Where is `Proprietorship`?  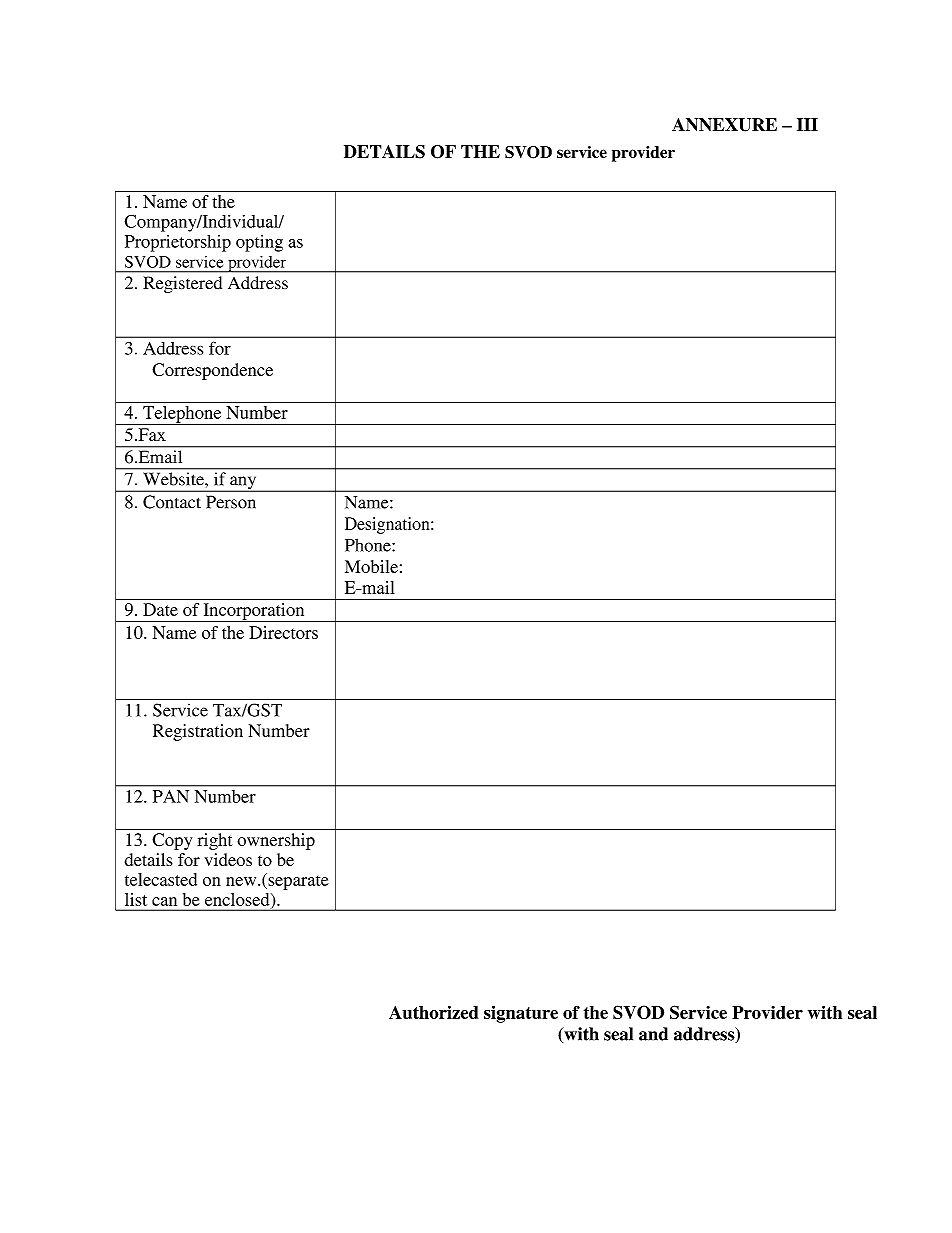 Proprietorship is located at coordinates (178, 243).
